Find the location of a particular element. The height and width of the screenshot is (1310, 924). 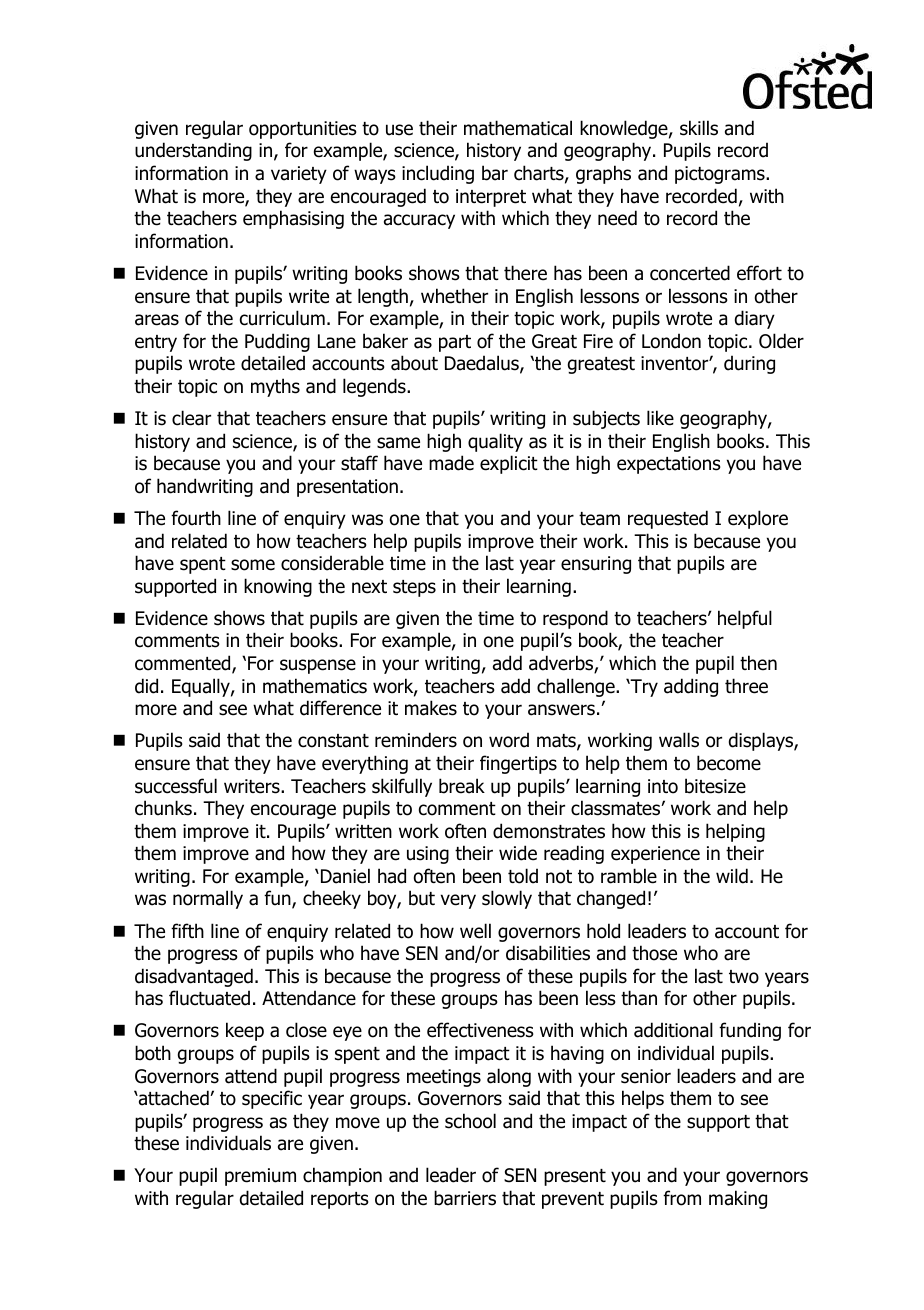

makes is located at coordinates (431, 708).
